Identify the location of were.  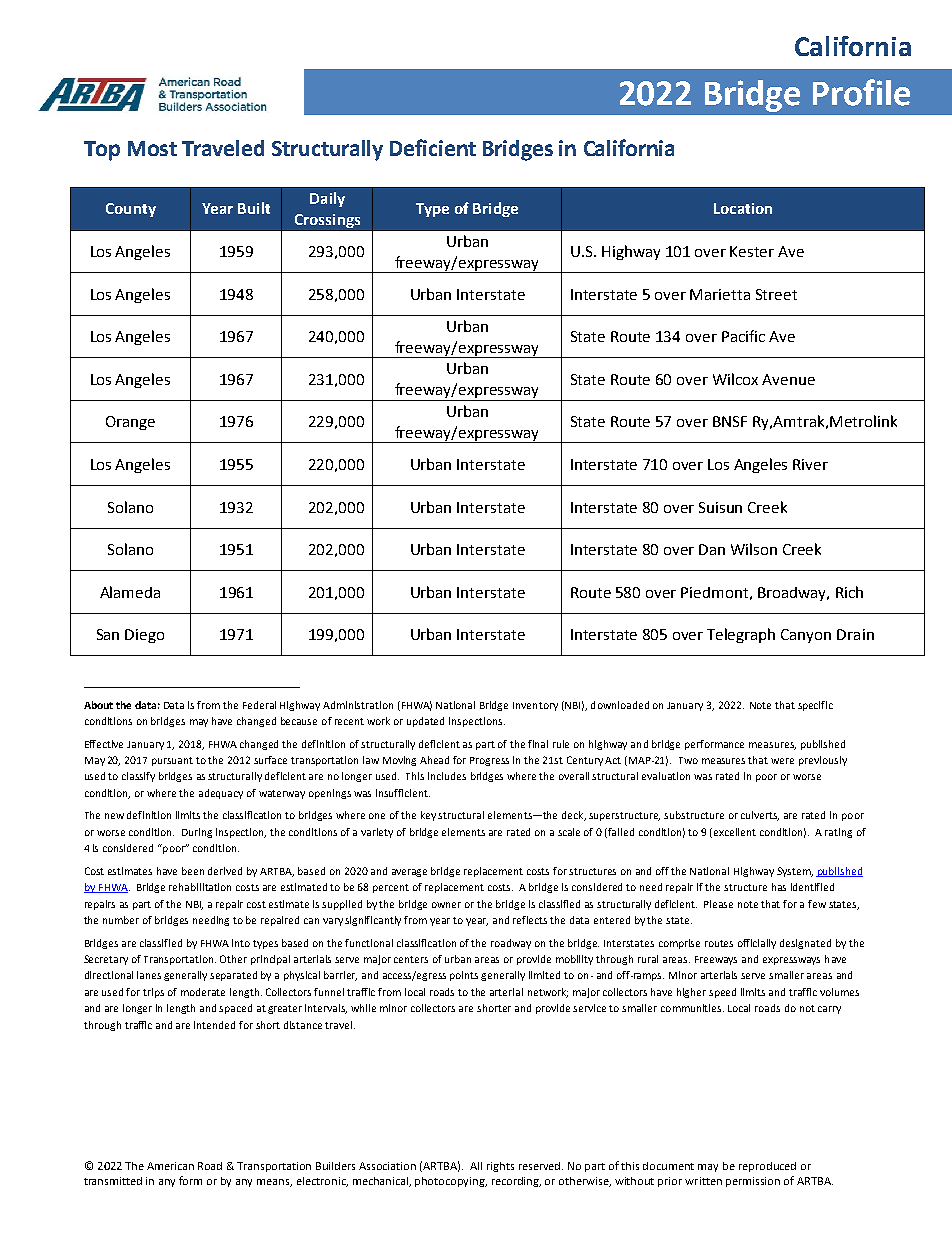
(782, 761).
